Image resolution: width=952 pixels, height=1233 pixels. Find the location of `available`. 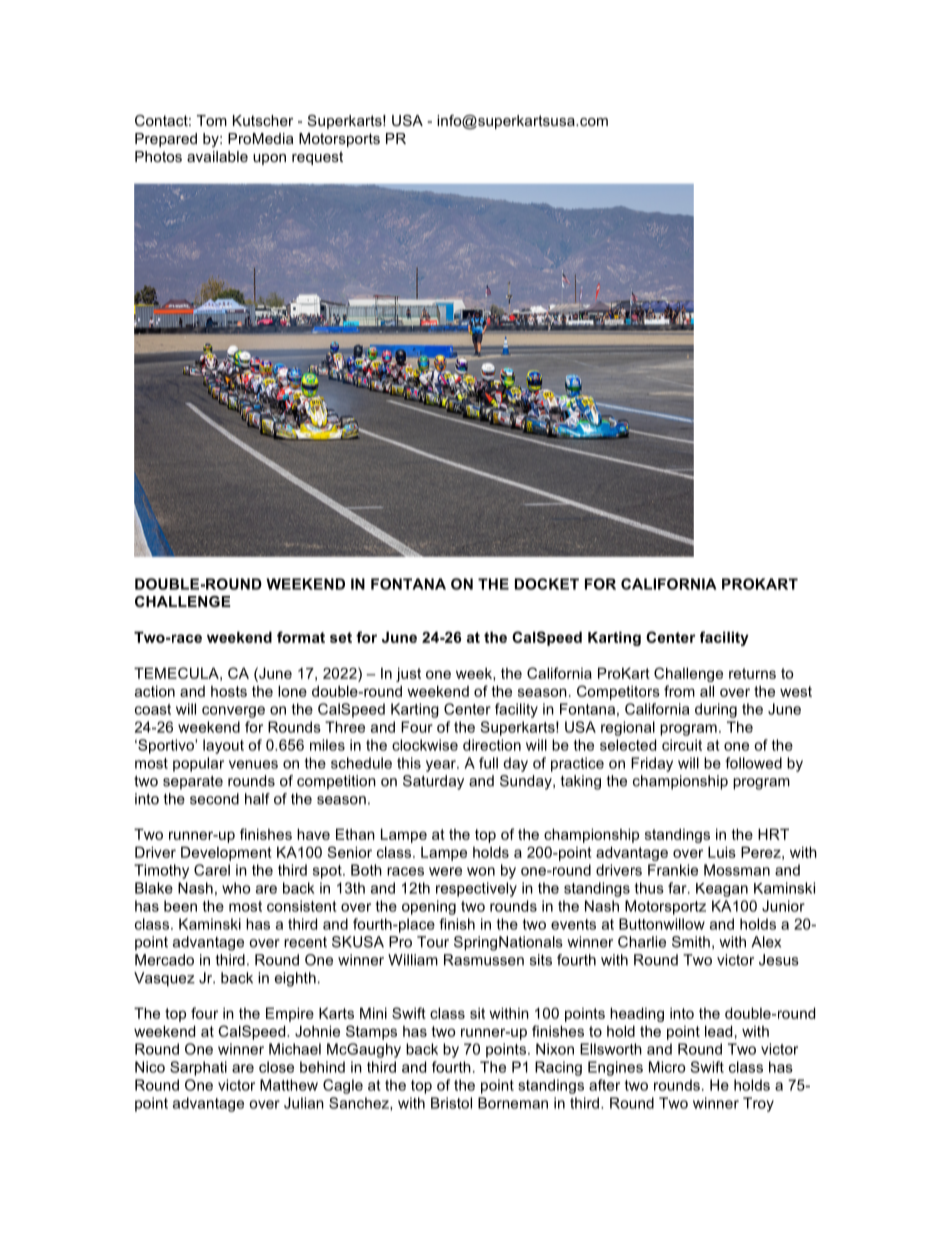

available is located at coordinates (217, 156).
